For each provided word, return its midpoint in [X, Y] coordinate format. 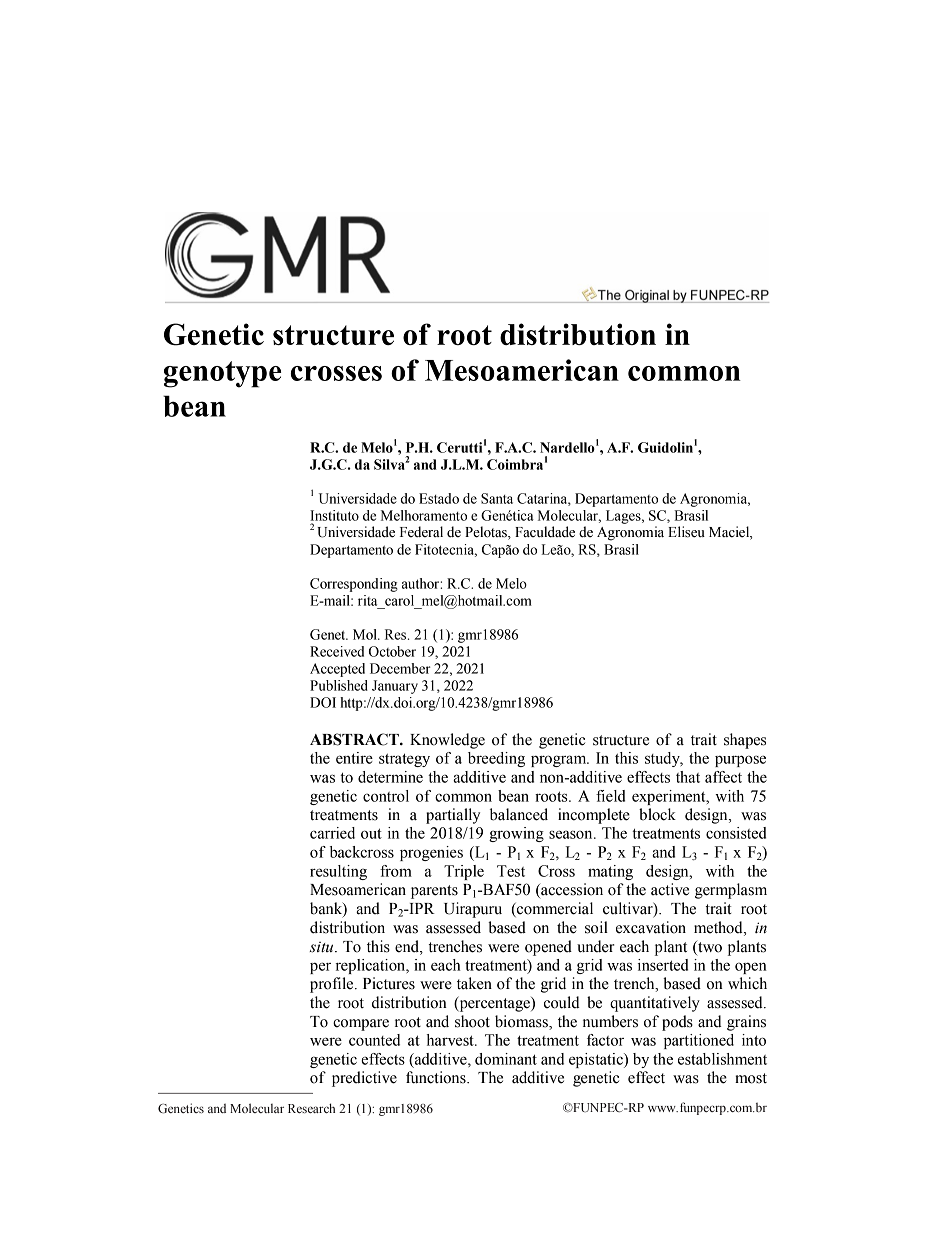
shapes [745, 741]
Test [511, 871]
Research [311, 1108]
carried [332, 833]
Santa [497, 498]
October [392, 651]
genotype [222, 374]
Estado [439, 498]
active [670, 889]
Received [337, 651]
